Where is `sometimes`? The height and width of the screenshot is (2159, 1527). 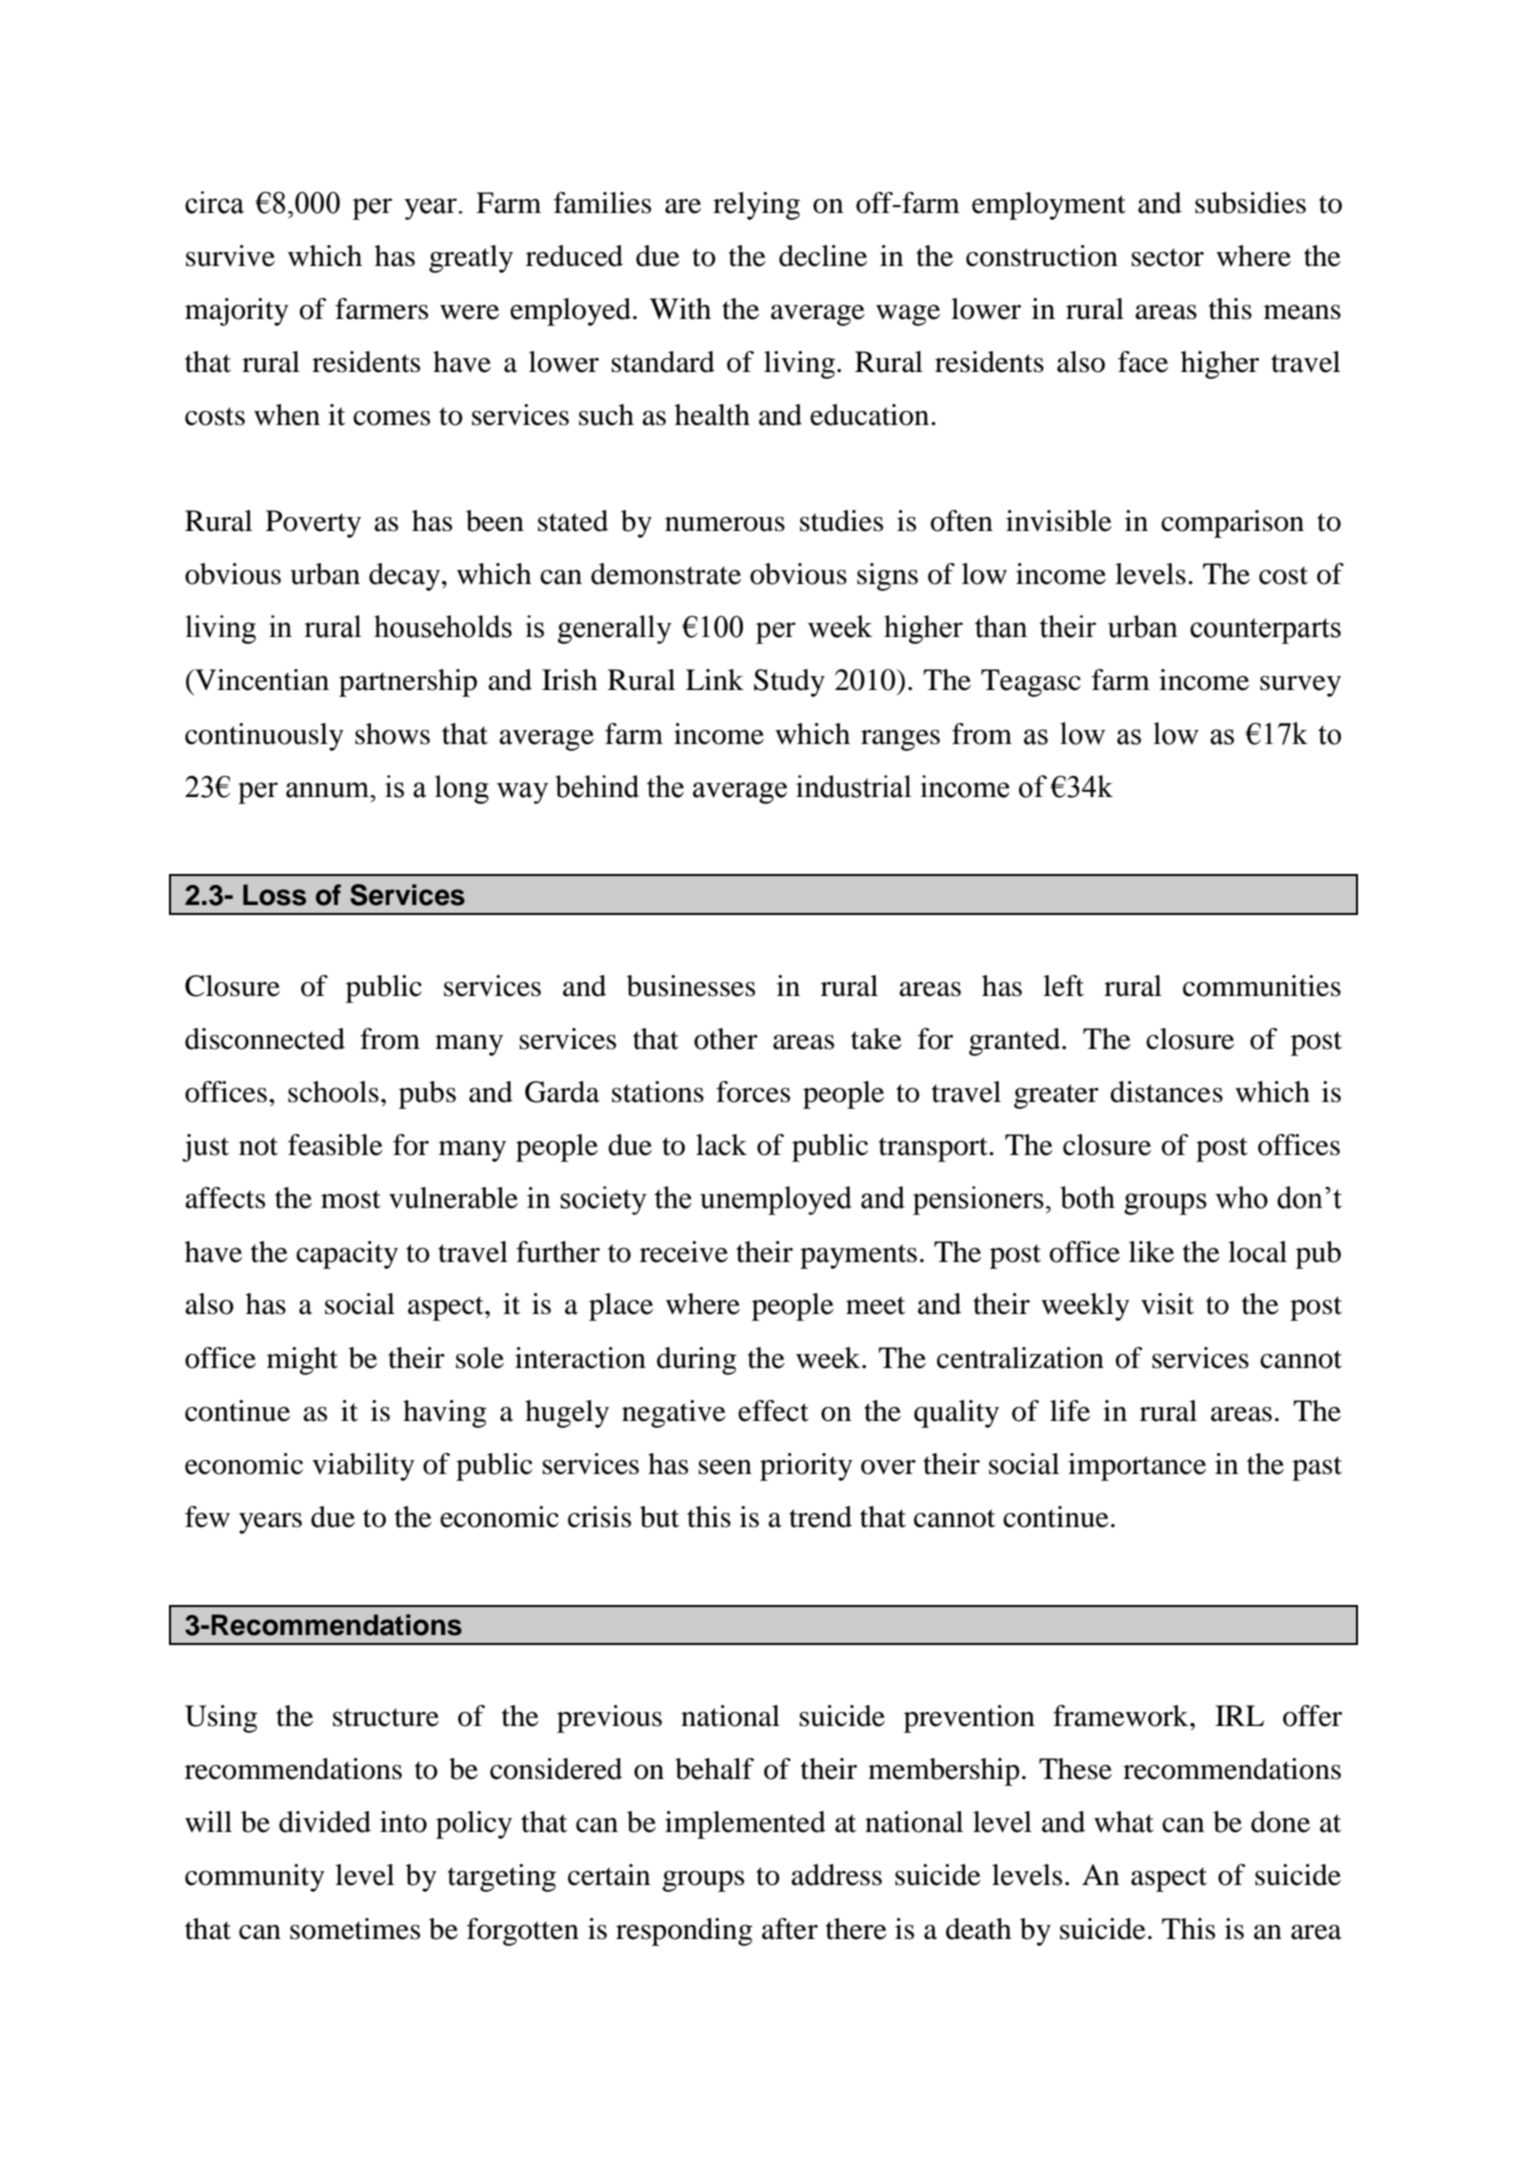
sometimes is located at coordinates (355, 1929).
